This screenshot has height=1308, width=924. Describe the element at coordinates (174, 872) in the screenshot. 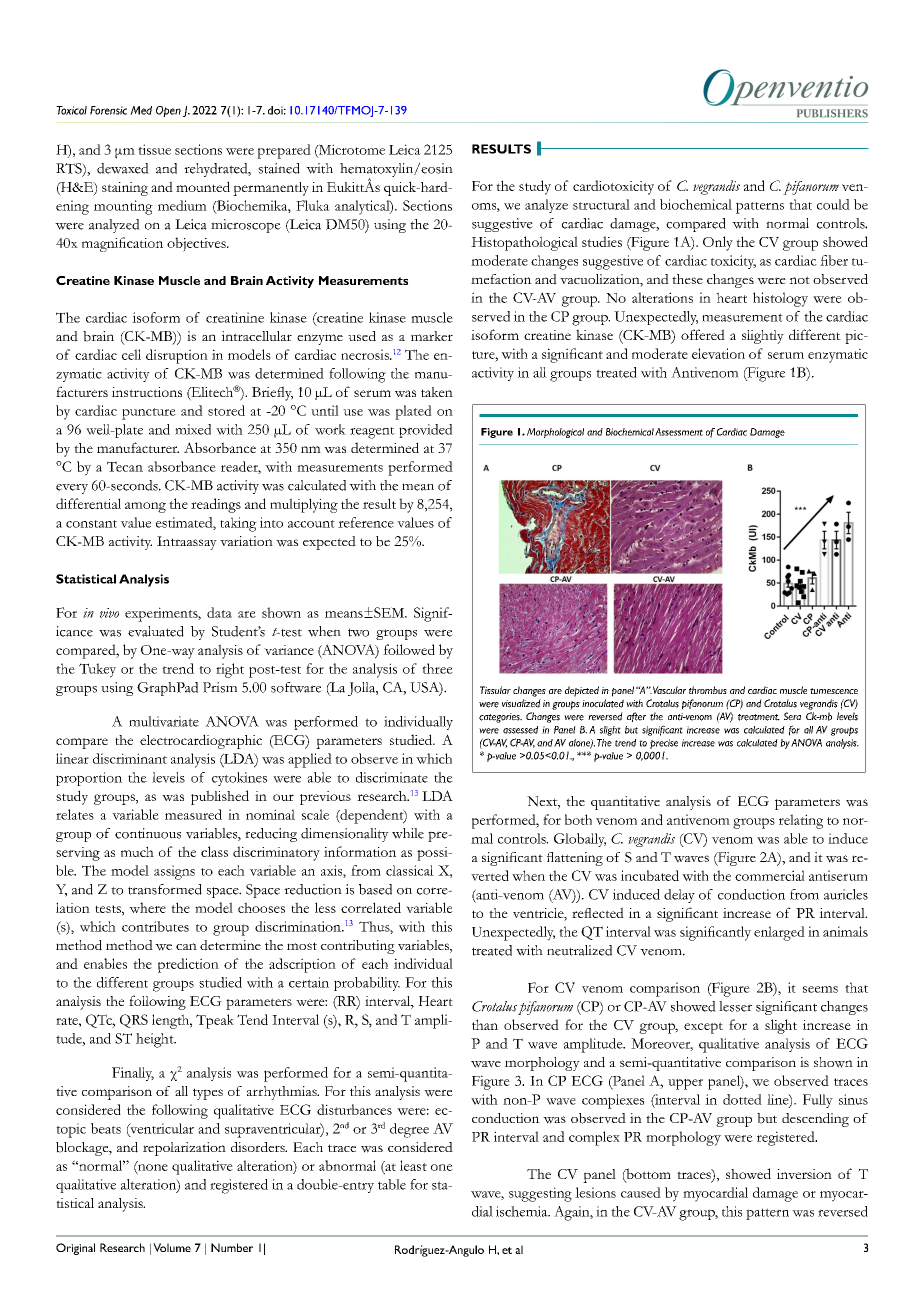

I see `assigns` at that location.
